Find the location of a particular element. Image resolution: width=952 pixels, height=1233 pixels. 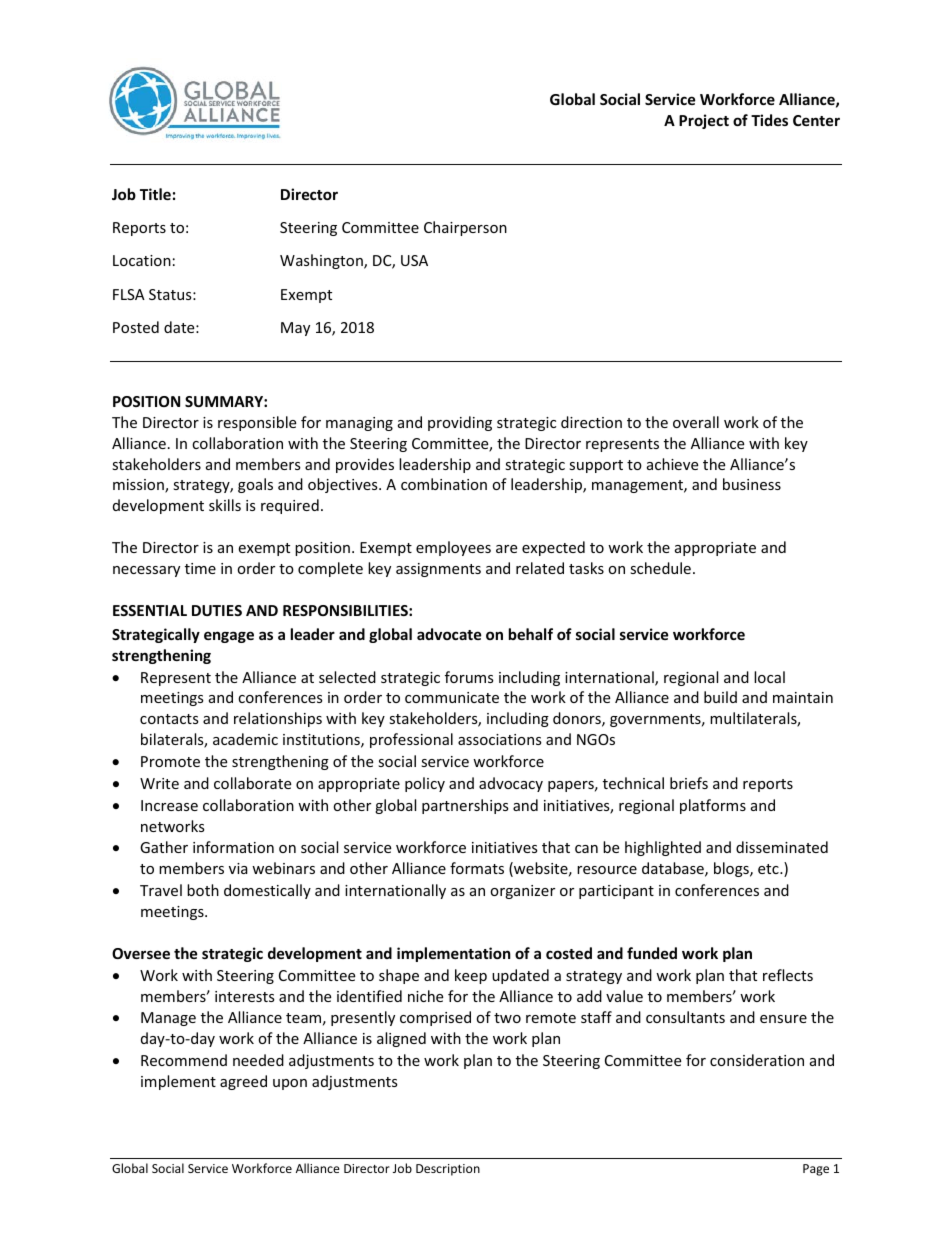

local is located at coordinates (769, 677).
